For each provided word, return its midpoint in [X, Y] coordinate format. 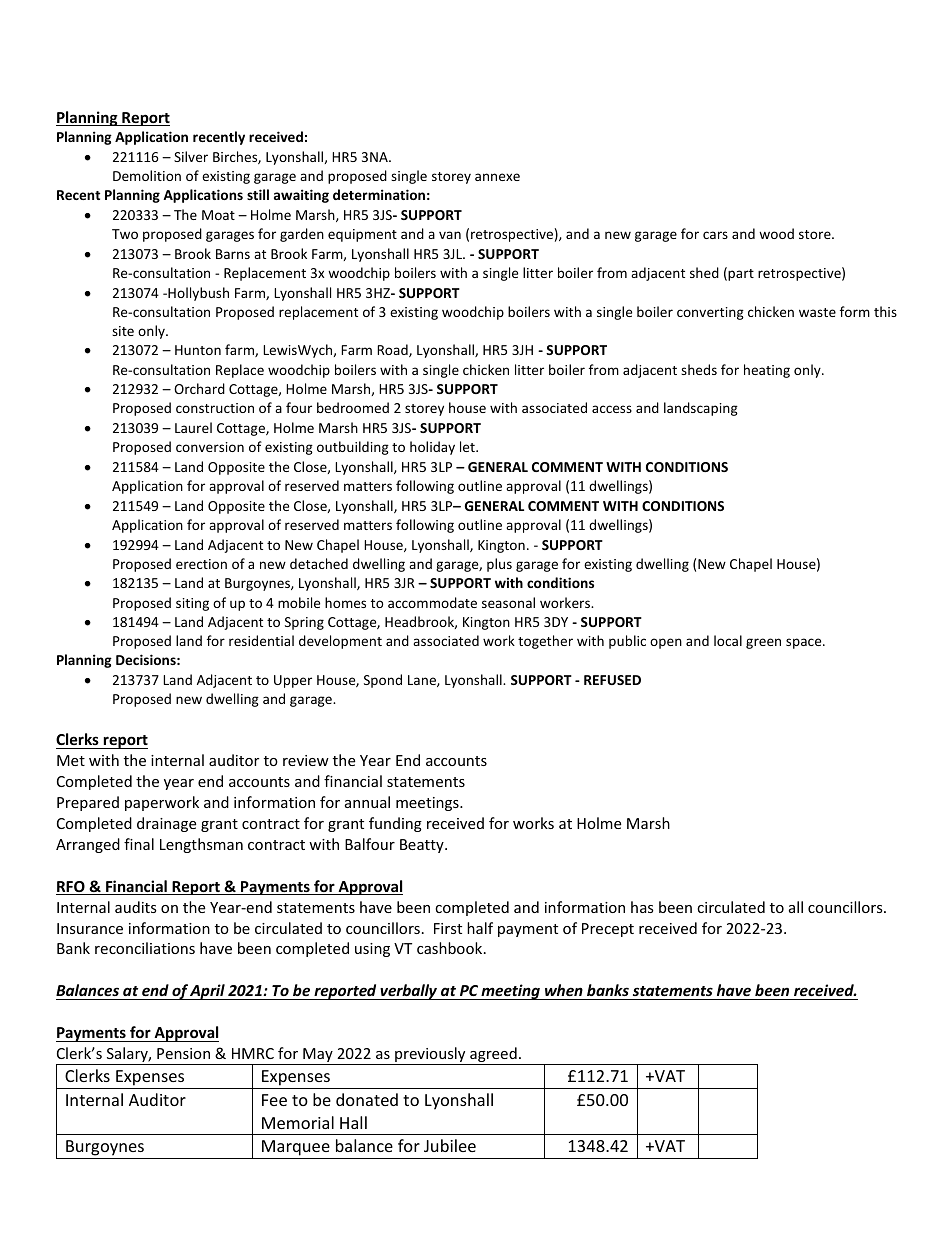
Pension [183, 1053]
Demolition [147, 175]
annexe [497, 177]
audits [136, 907]
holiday [432, 448]
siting [192, 604]
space [805, 643]
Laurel [193, 427]
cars [715, 235]
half [480, 928]
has [642, 907]
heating [767, 371]
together [545, 642]
